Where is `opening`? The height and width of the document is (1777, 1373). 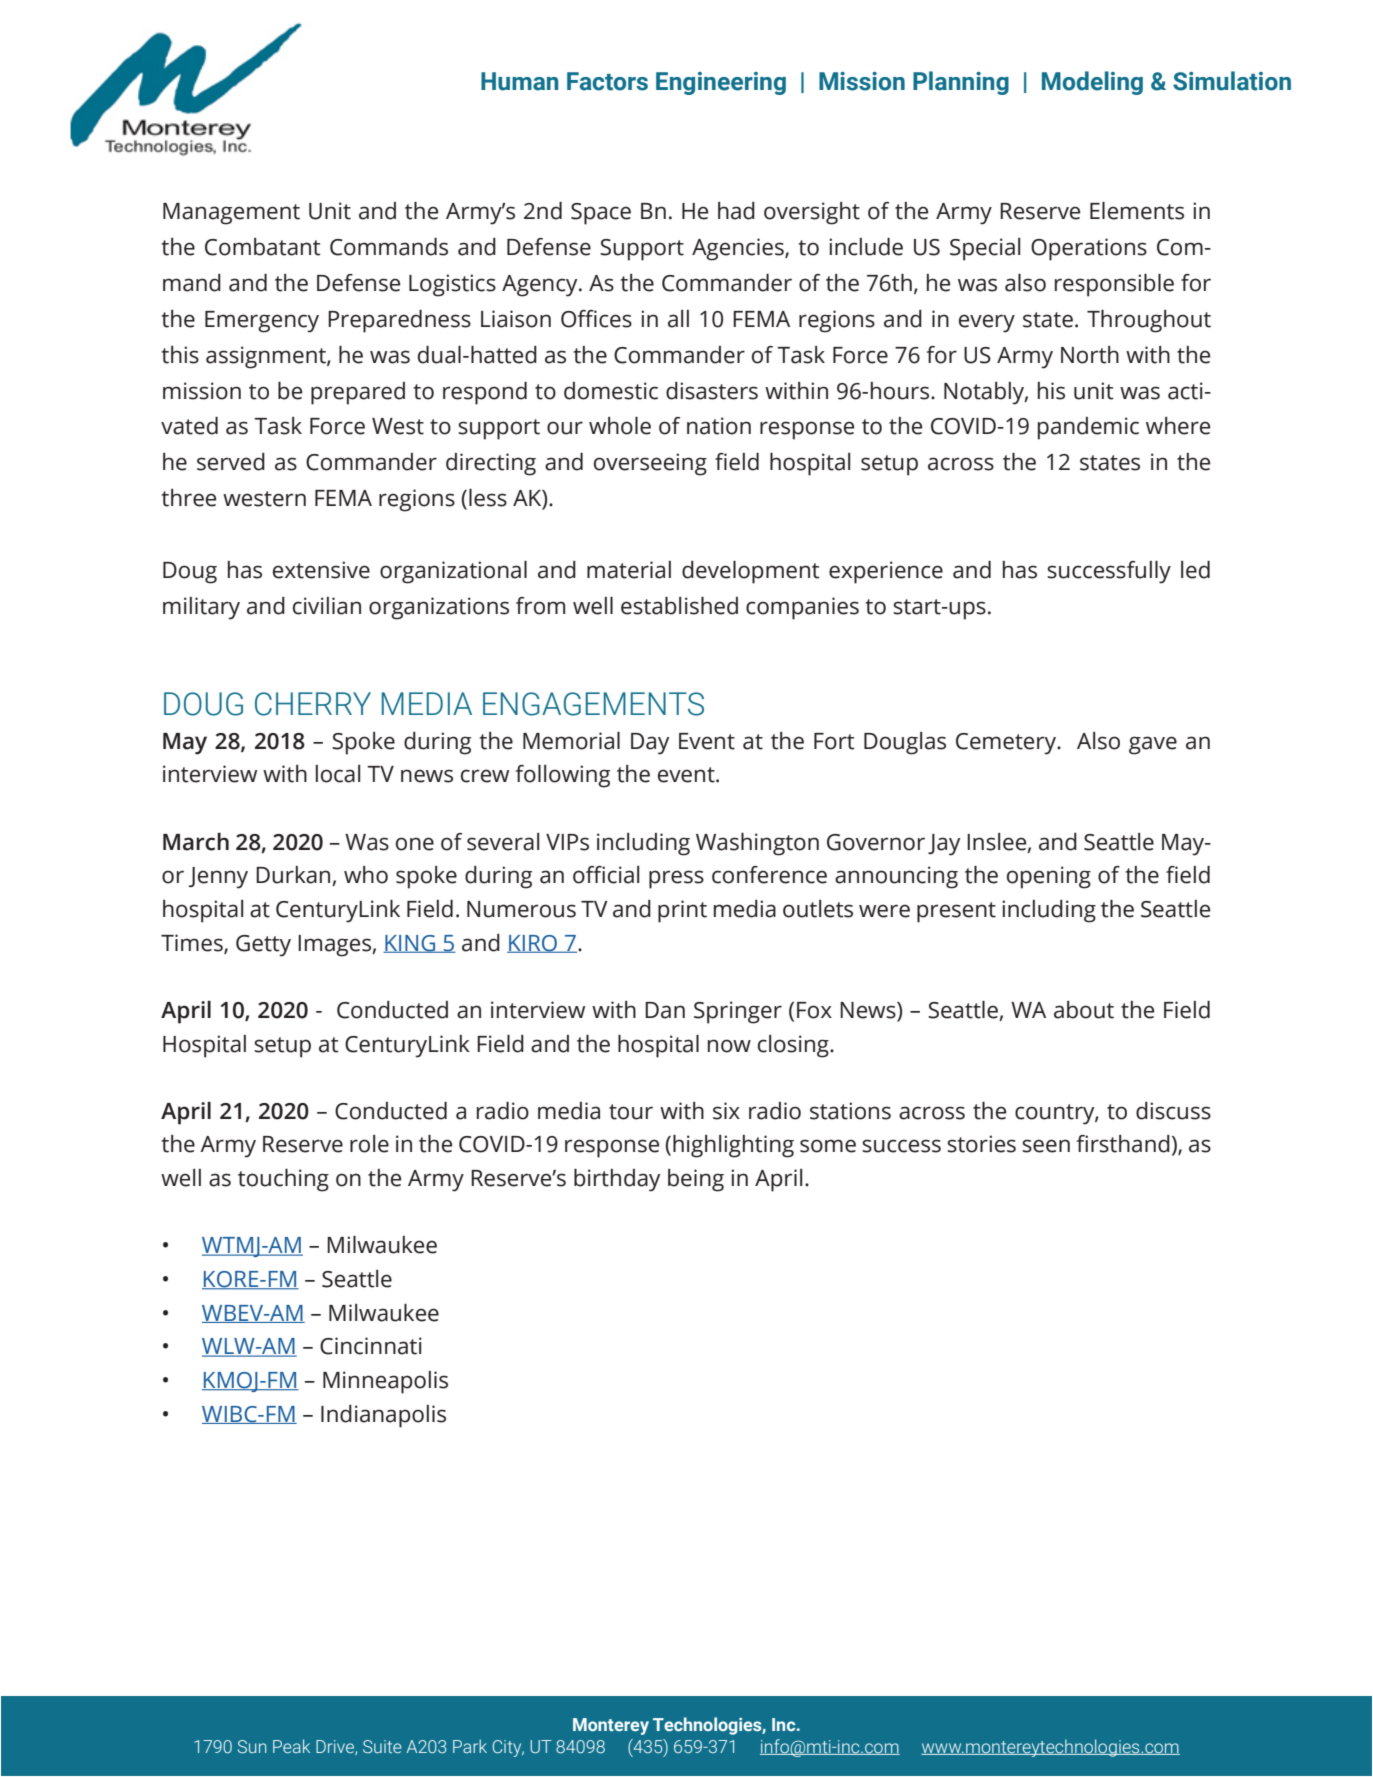 opening is located at coordinates (1049, 877).
